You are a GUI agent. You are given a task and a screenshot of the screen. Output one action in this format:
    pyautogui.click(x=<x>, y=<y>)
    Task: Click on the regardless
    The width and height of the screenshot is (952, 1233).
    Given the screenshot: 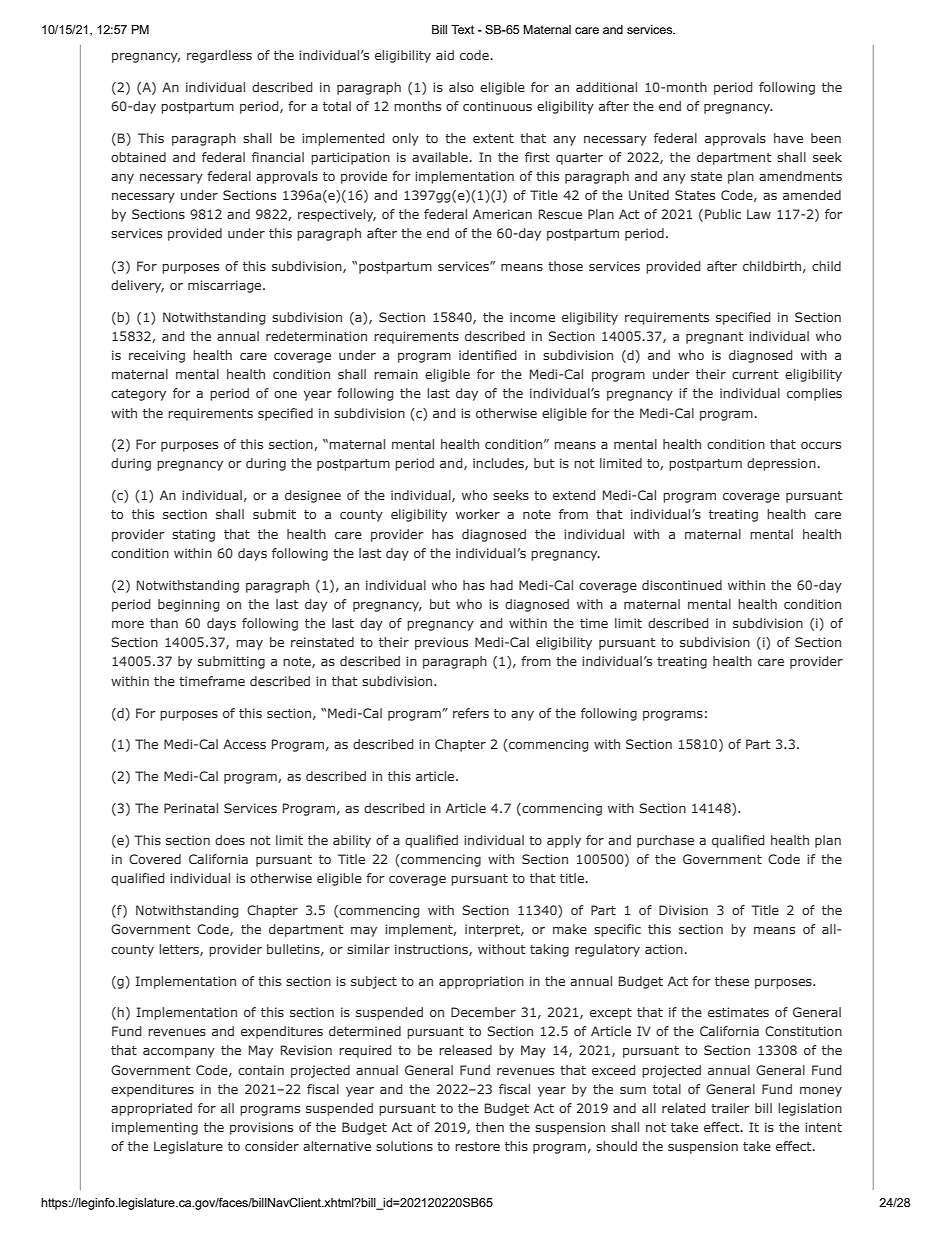 What is the action you would take?
    pyautogui.click(x=219, y=56)
